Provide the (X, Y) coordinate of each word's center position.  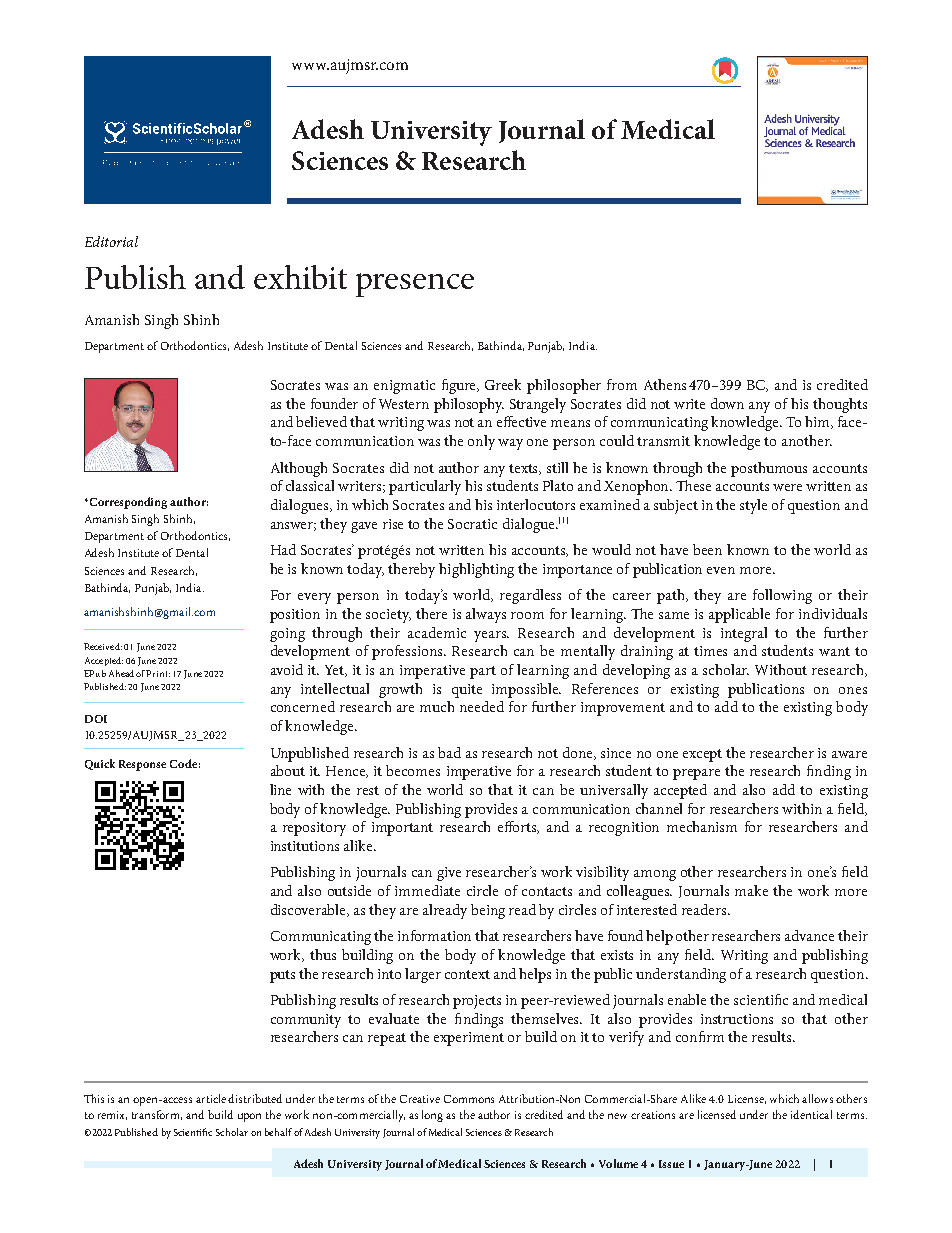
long (432, 1116)
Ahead (121, 673)
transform (157, 1115)
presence (415, 285)
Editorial (111, 241)
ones (853, 690)
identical (811, 1114)
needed (482, 706)
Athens (665, 384)
